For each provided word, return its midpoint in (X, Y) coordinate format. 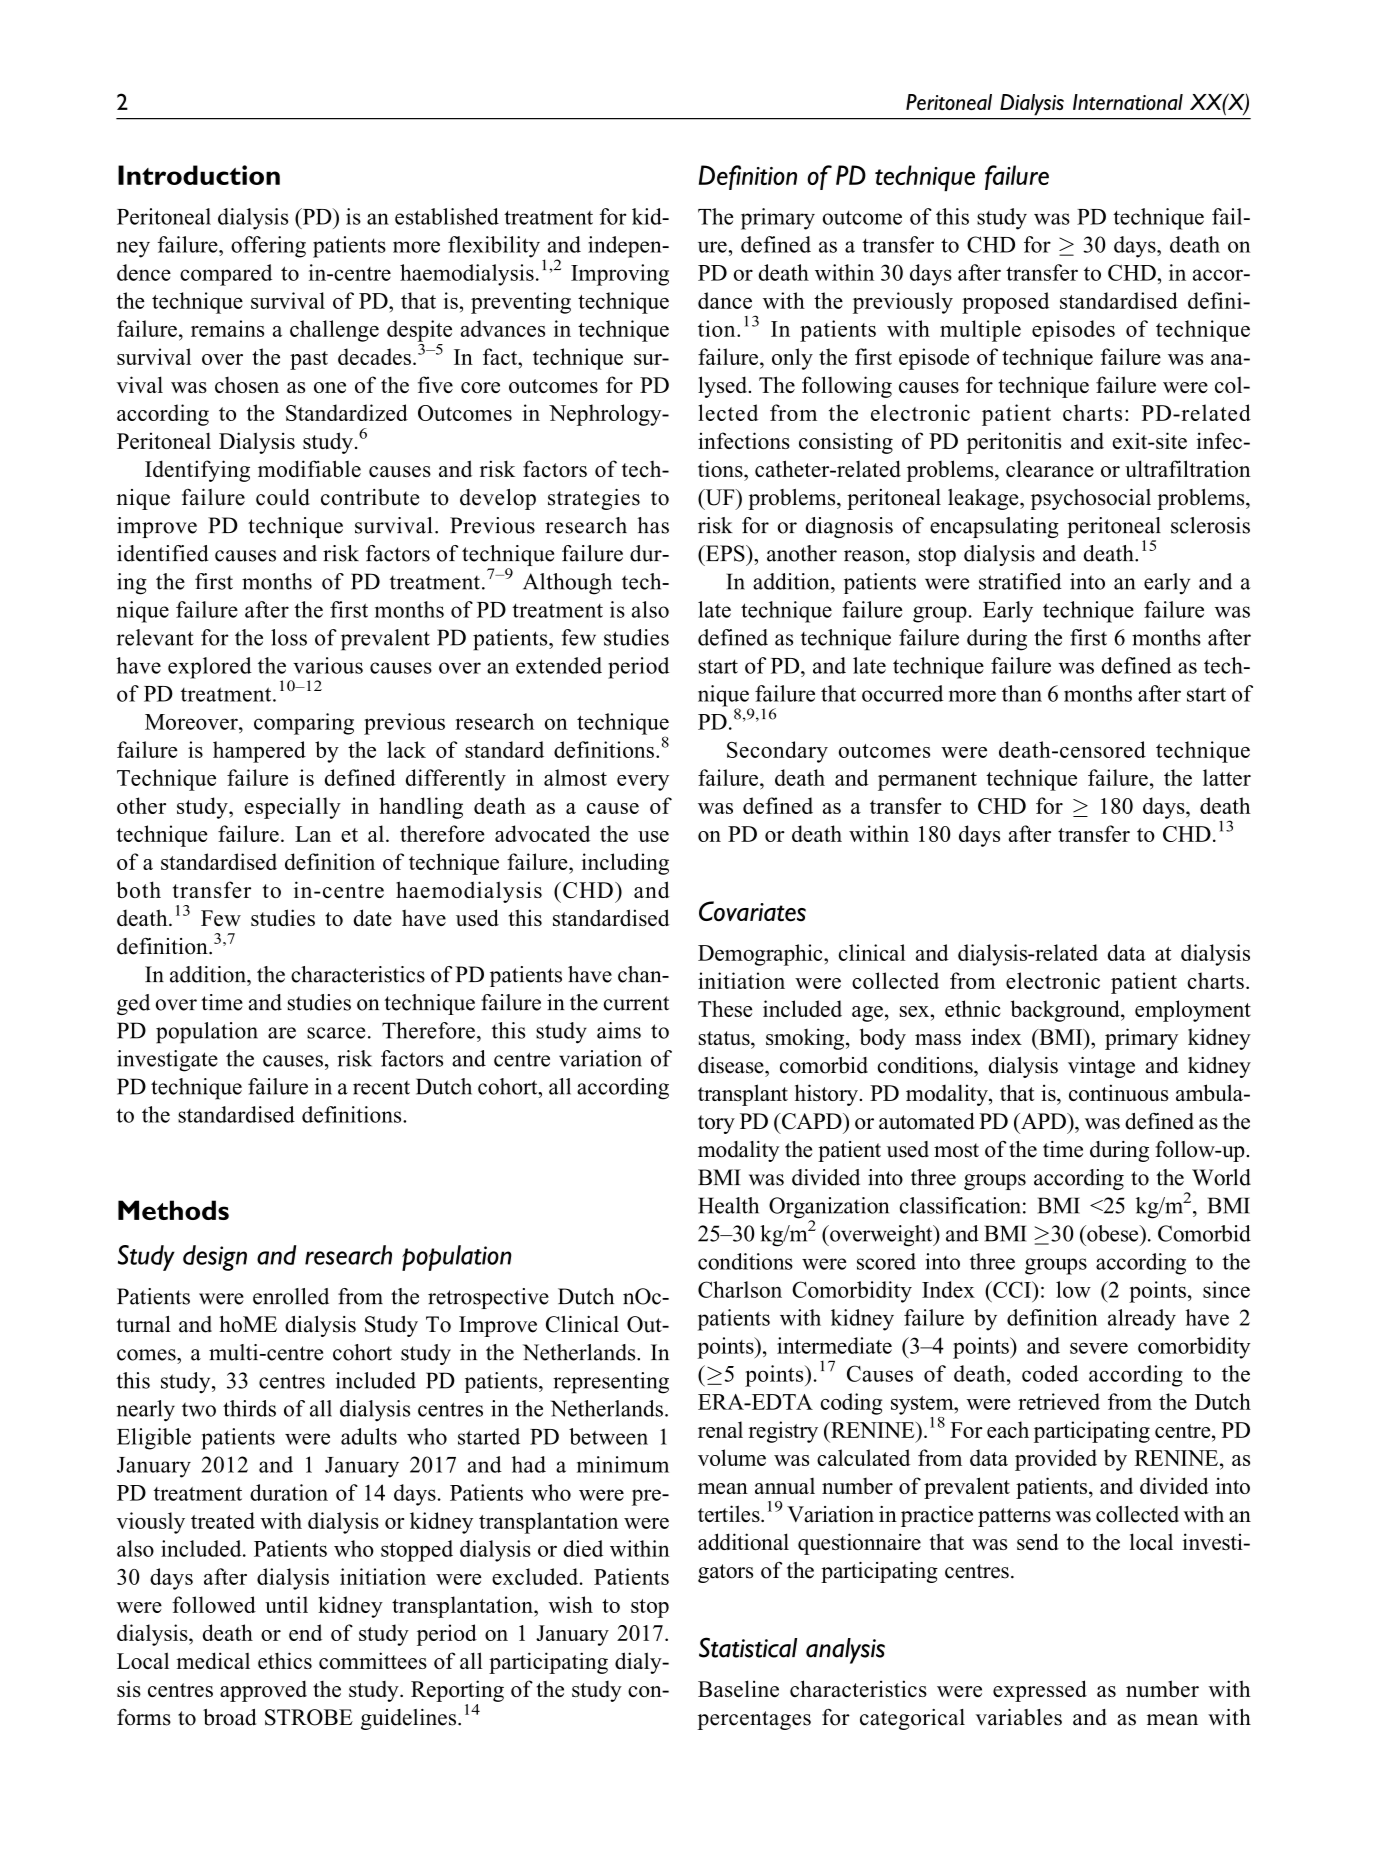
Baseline (738, 1688)
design (215, 1258)
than (1022, 693)
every (643, 783)
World (1221, 1177)
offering (268, 247)
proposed (1005, 303)
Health (728, 1205)
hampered (259, 752)
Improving (620, 275)
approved (263, 1691)
